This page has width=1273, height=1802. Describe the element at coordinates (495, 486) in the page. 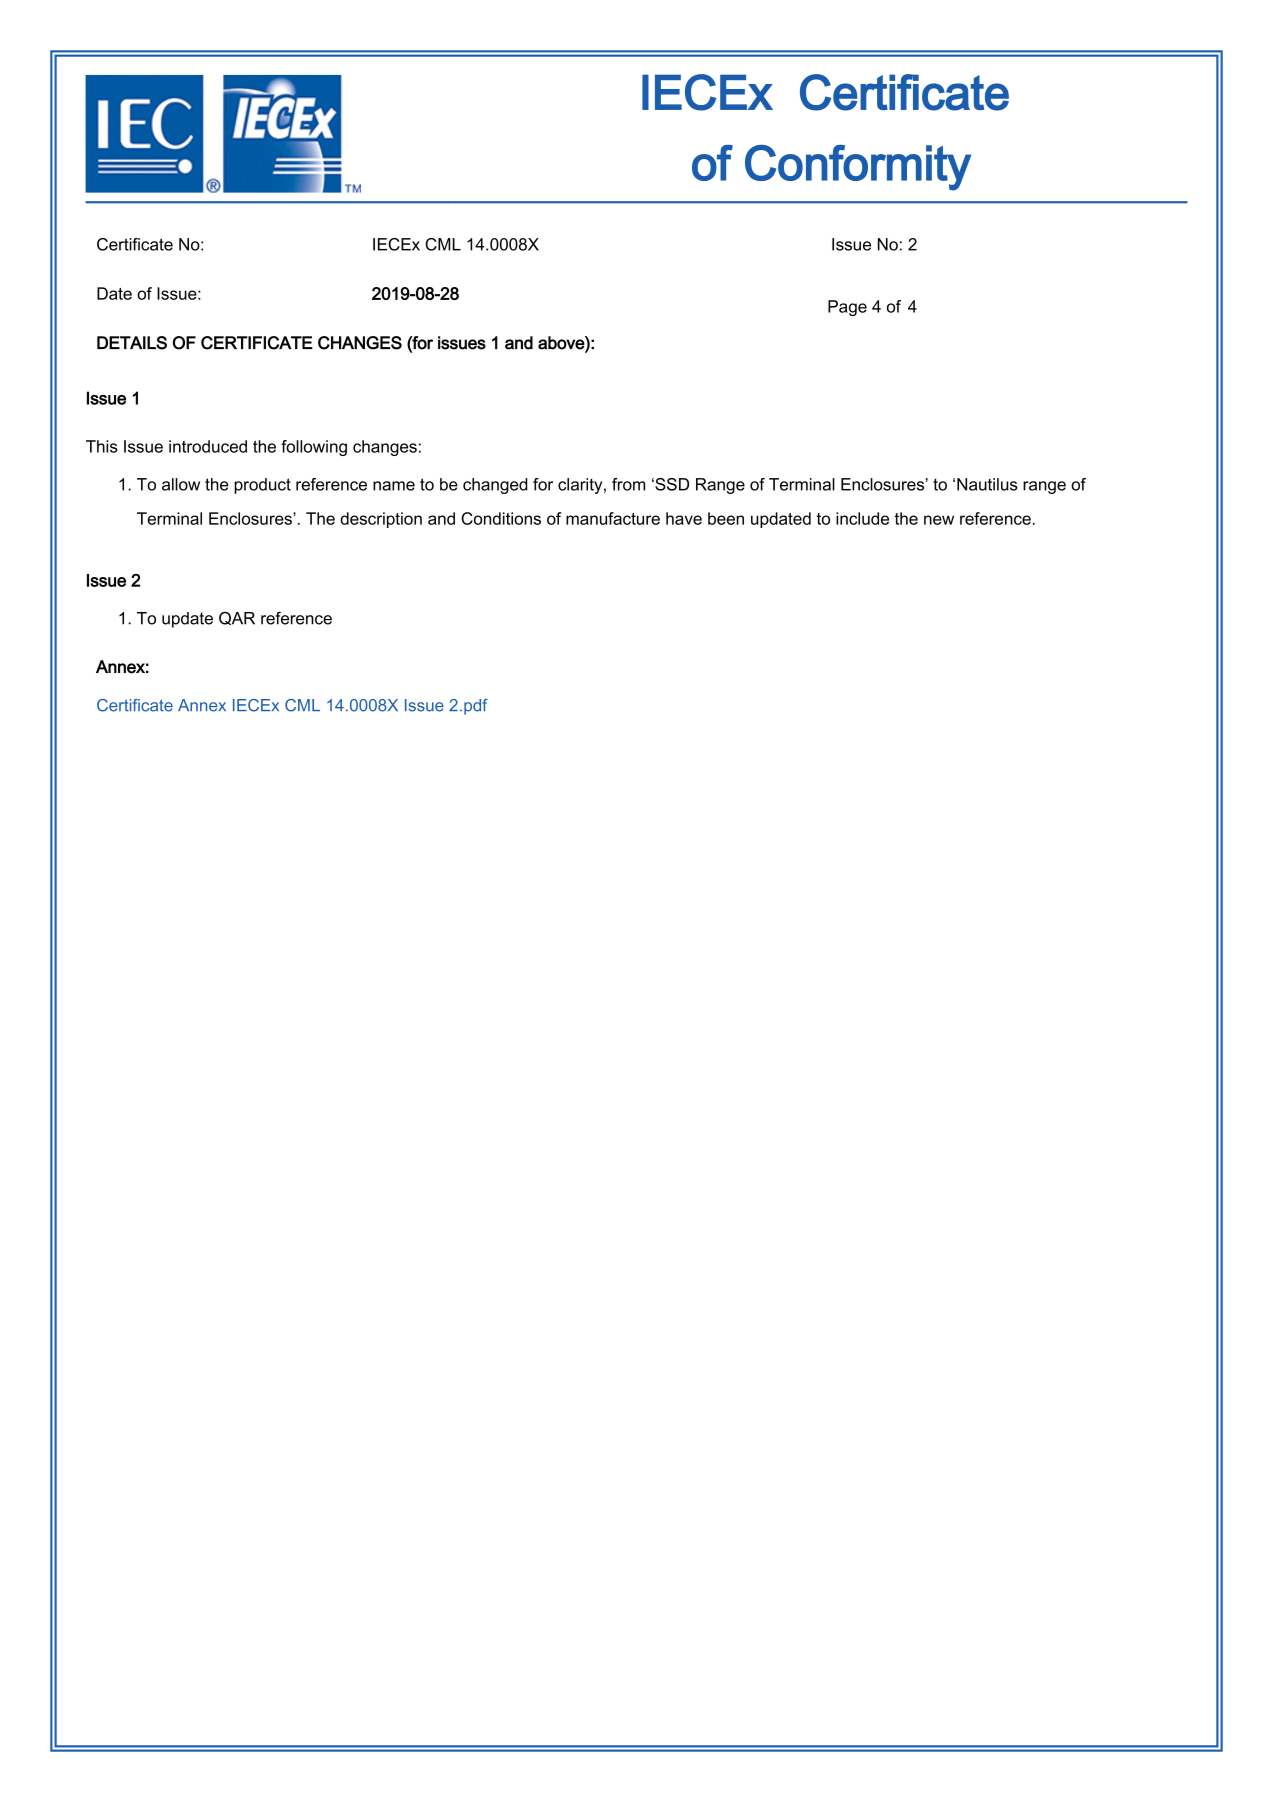

I see `changed` at that location.
